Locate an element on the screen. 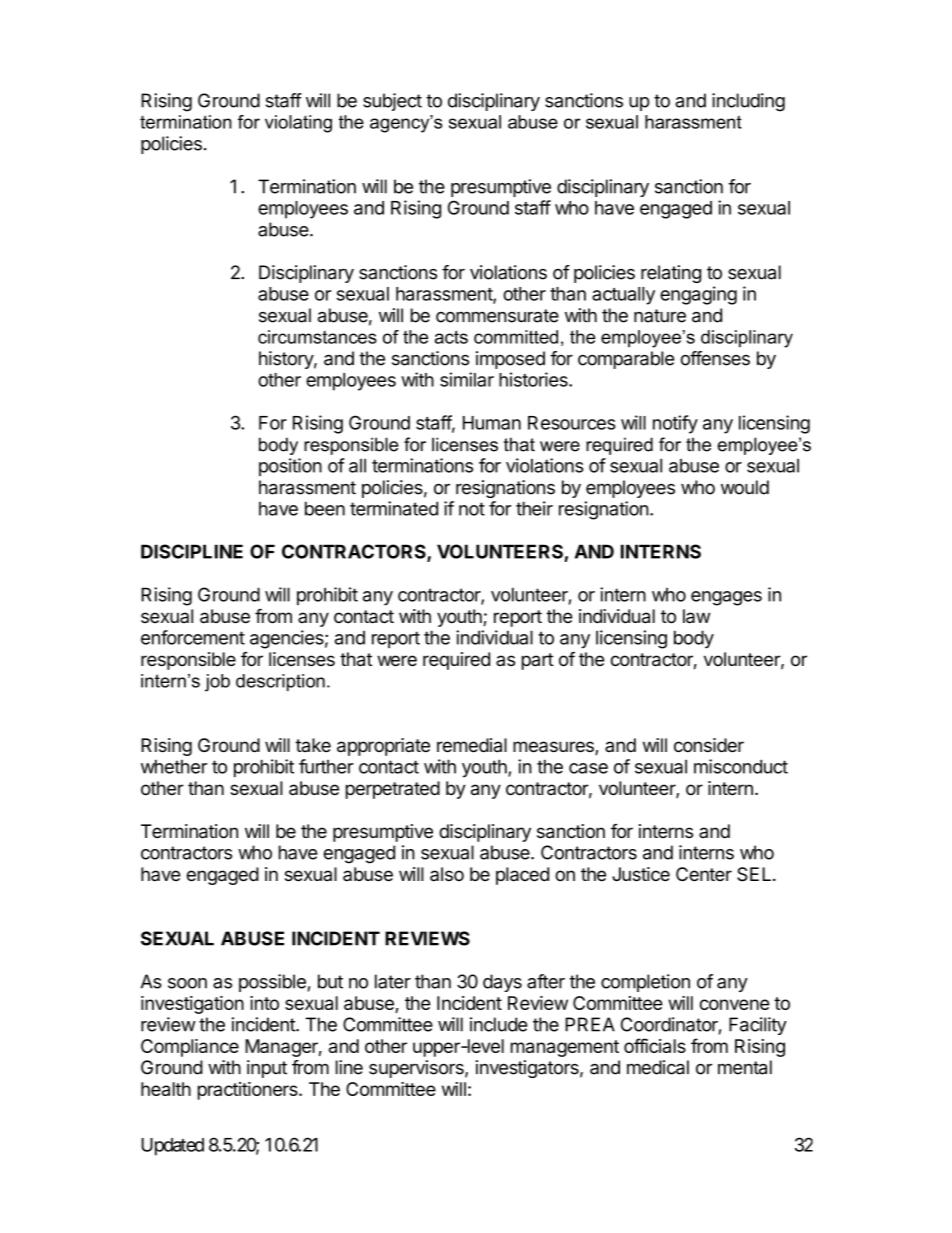  including is located at coordinates (748, 102).
